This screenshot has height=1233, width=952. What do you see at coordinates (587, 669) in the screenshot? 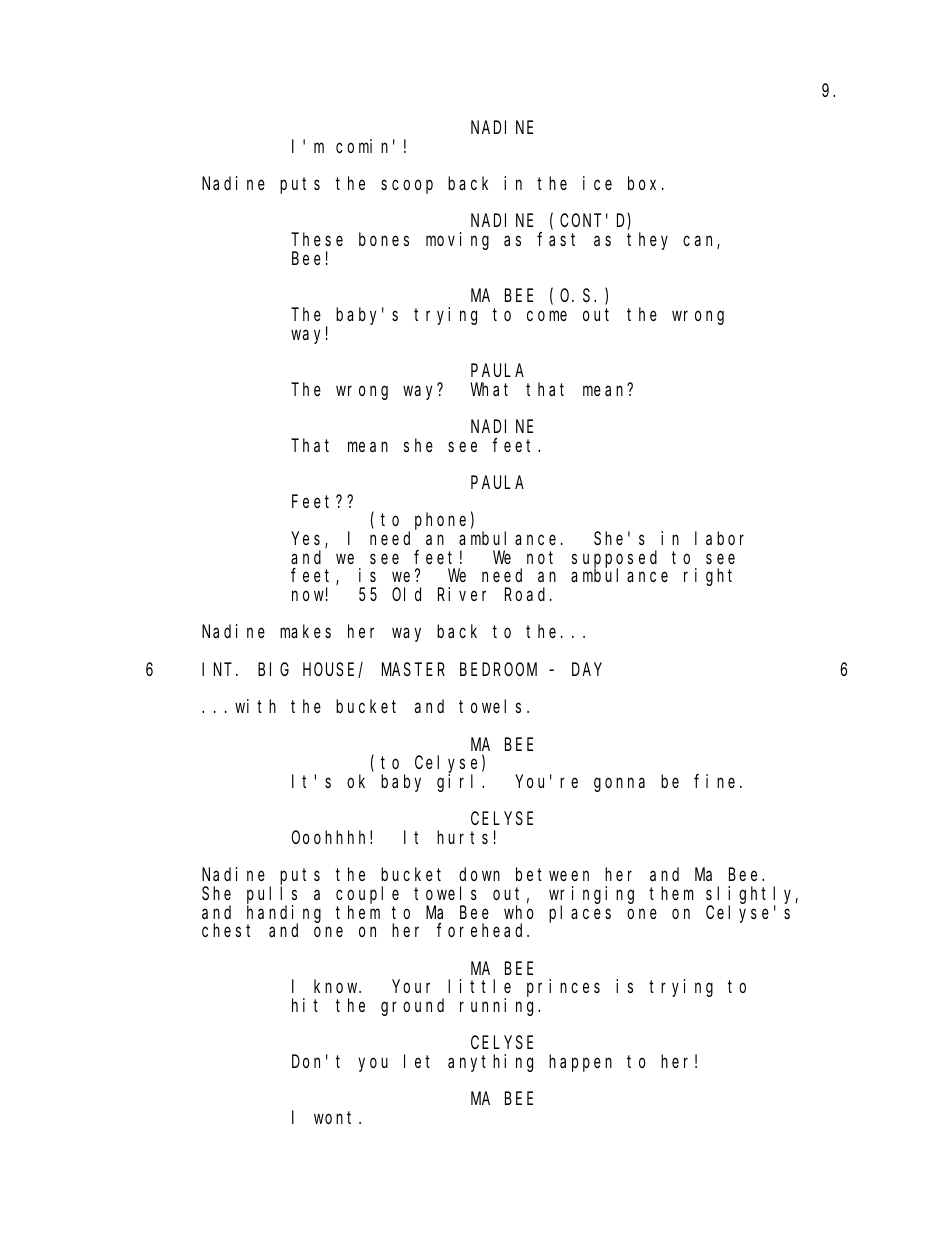
I see `DAY` at bounding box center [587, 669].
